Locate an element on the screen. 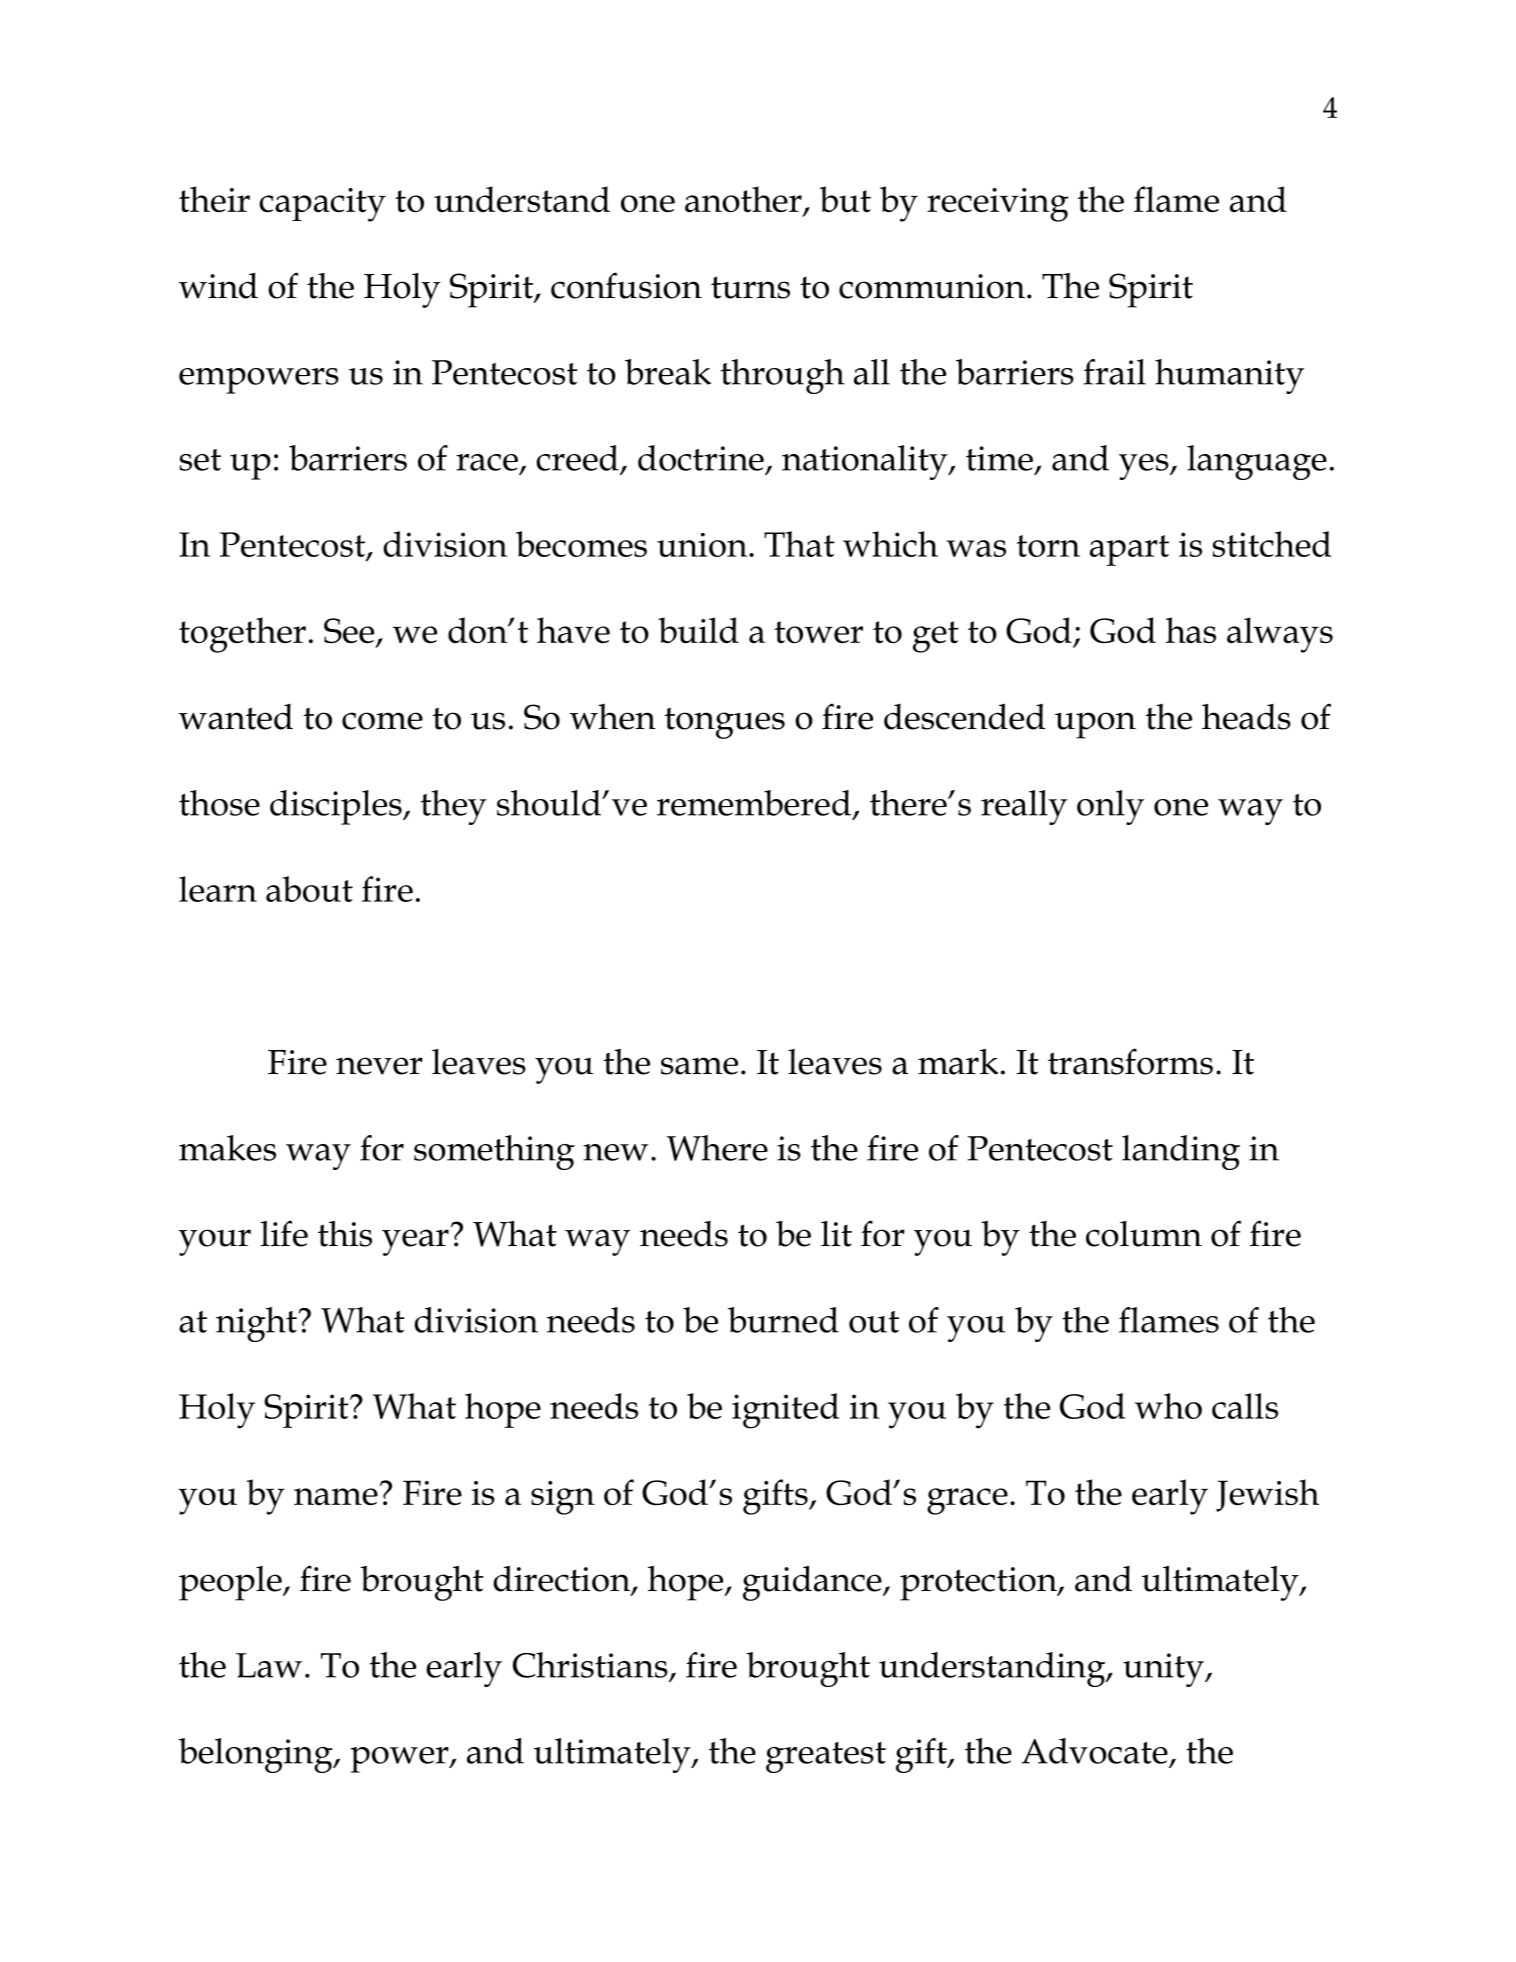  upon is located at coordinates (1095, 725).
